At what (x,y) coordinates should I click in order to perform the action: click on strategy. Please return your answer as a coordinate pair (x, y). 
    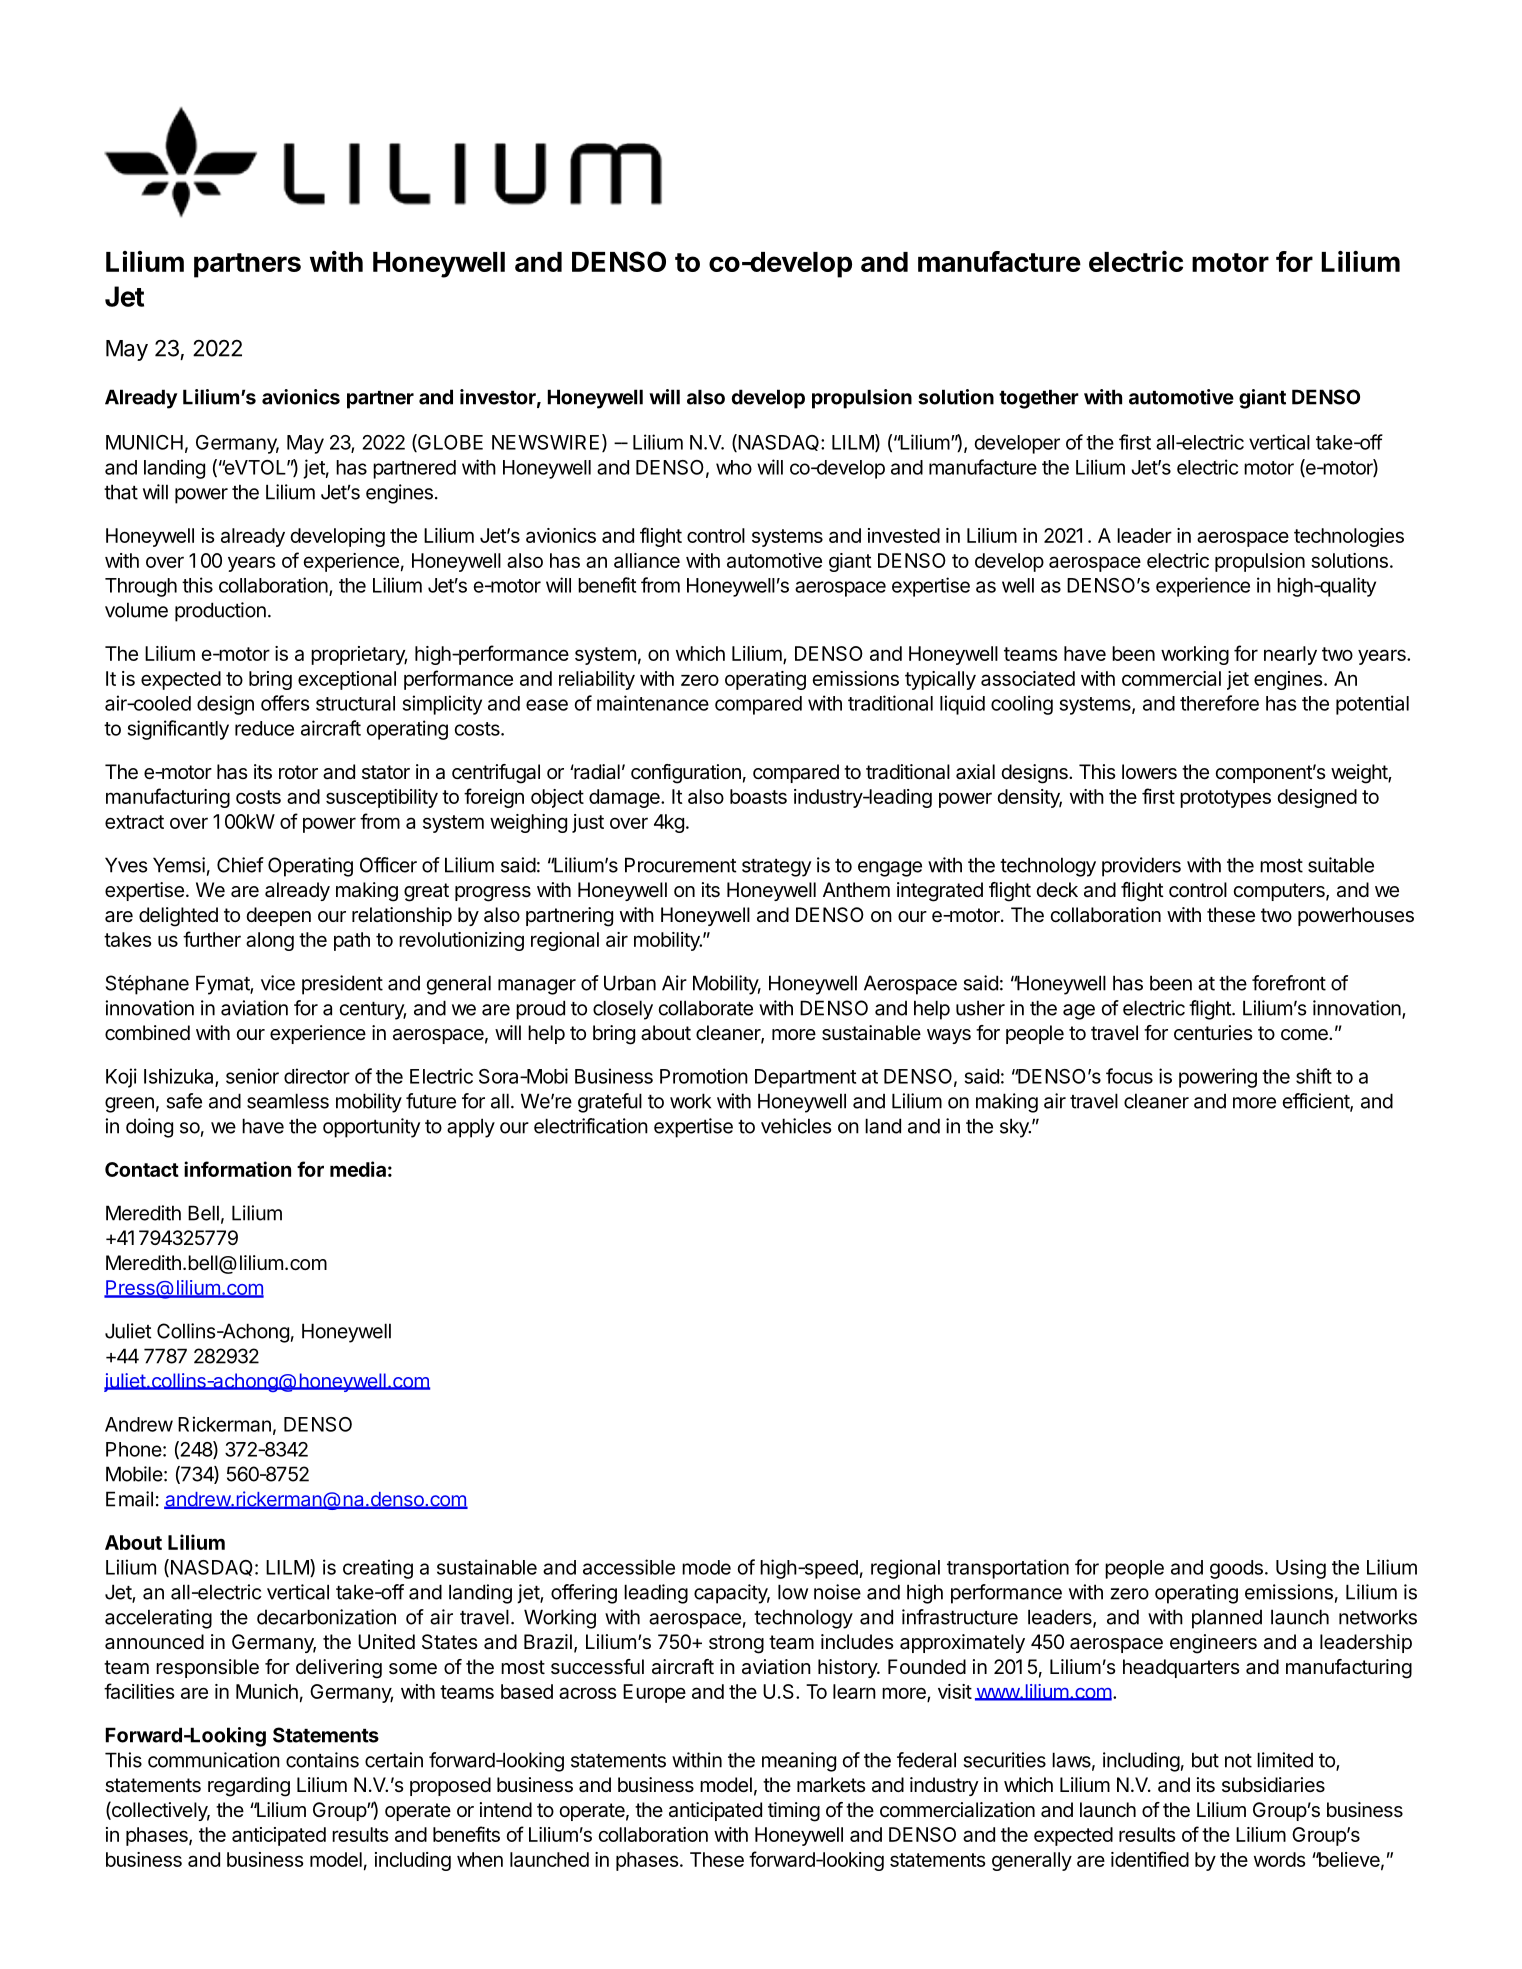
    Looking at the image, I should click on (776, 868).
